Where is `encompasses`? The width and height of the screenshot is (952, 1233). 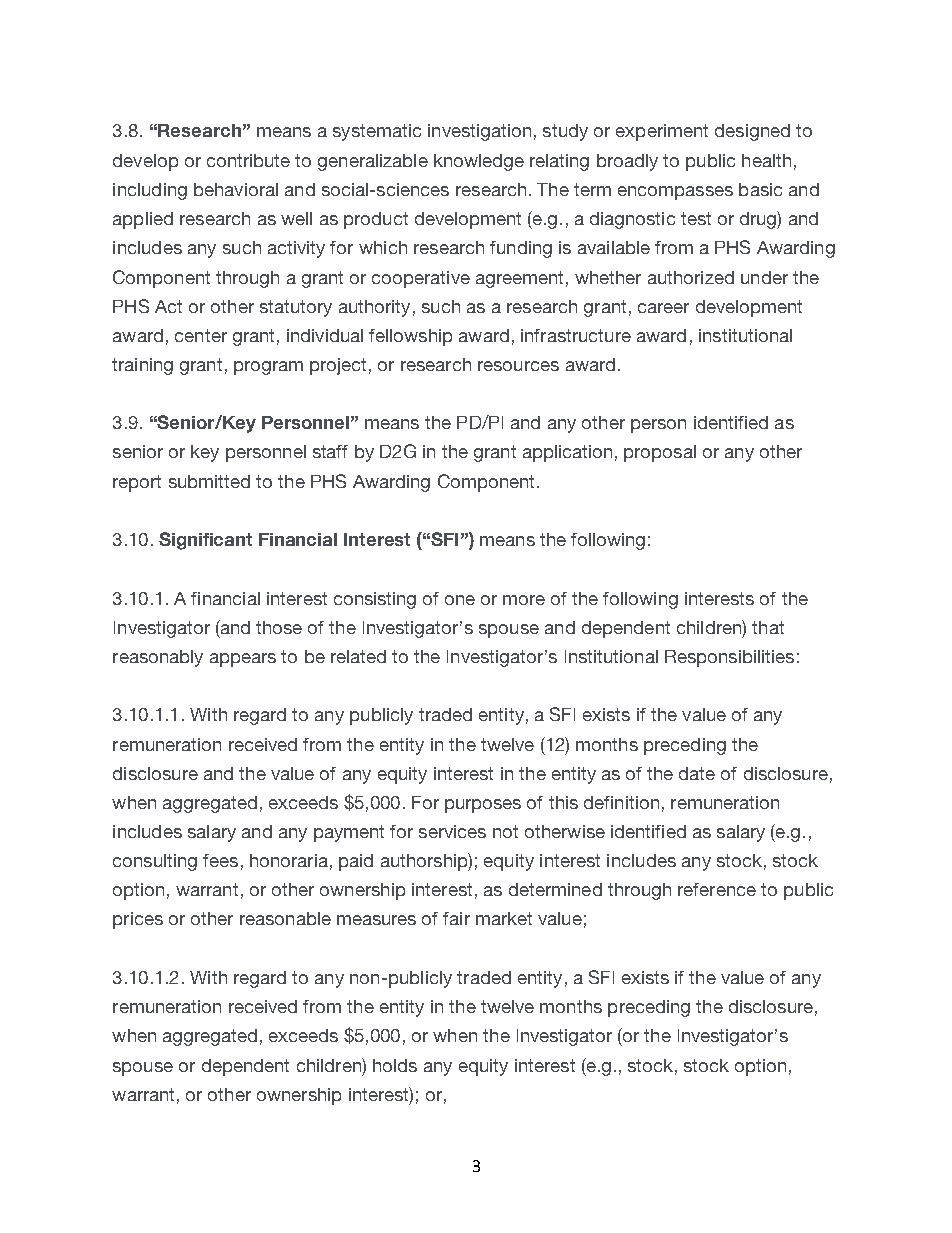
encompasses is located at coordinates (675, 193).
